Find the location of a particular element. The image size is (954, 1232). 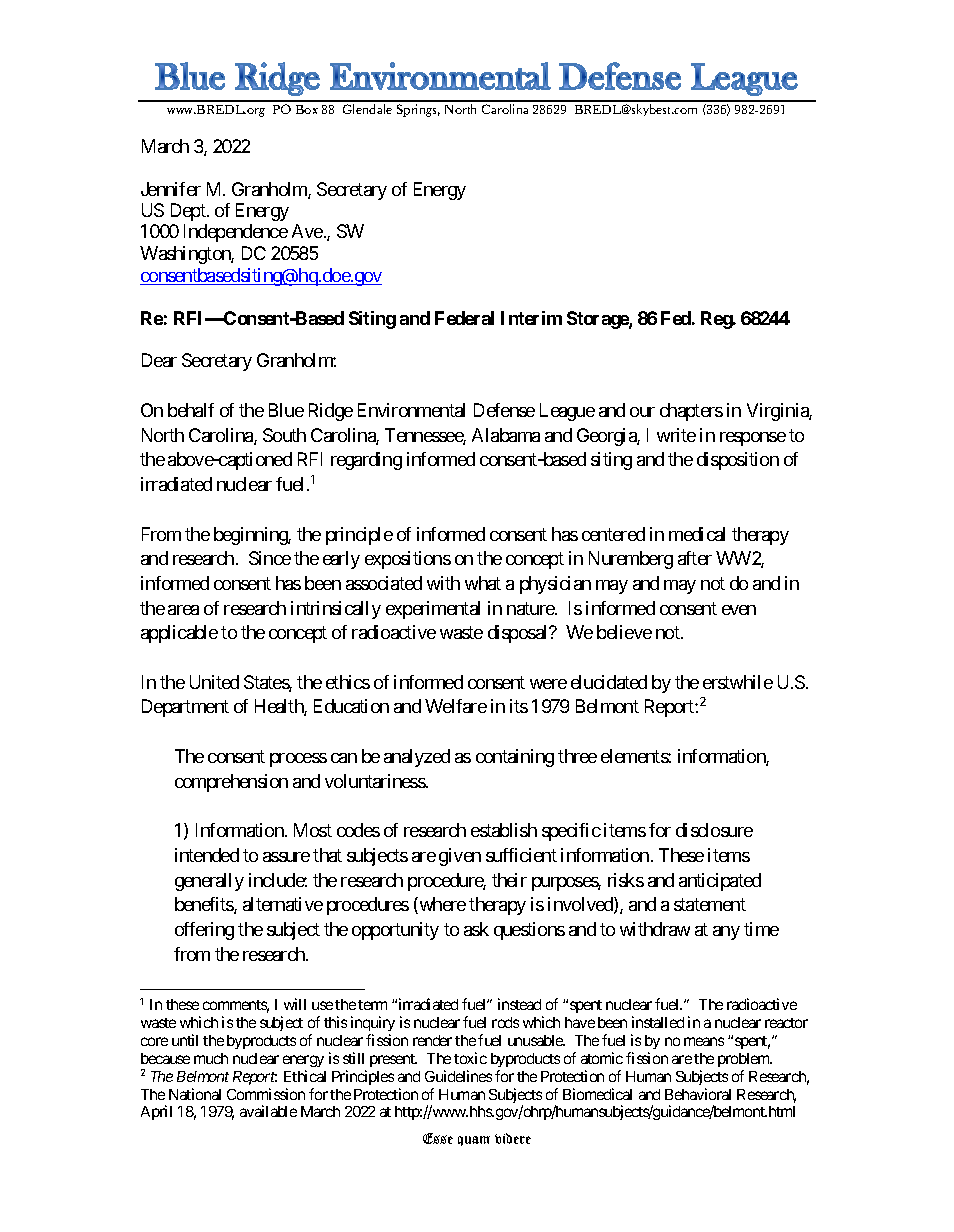

Storage is located at coordinates (598, 320).
